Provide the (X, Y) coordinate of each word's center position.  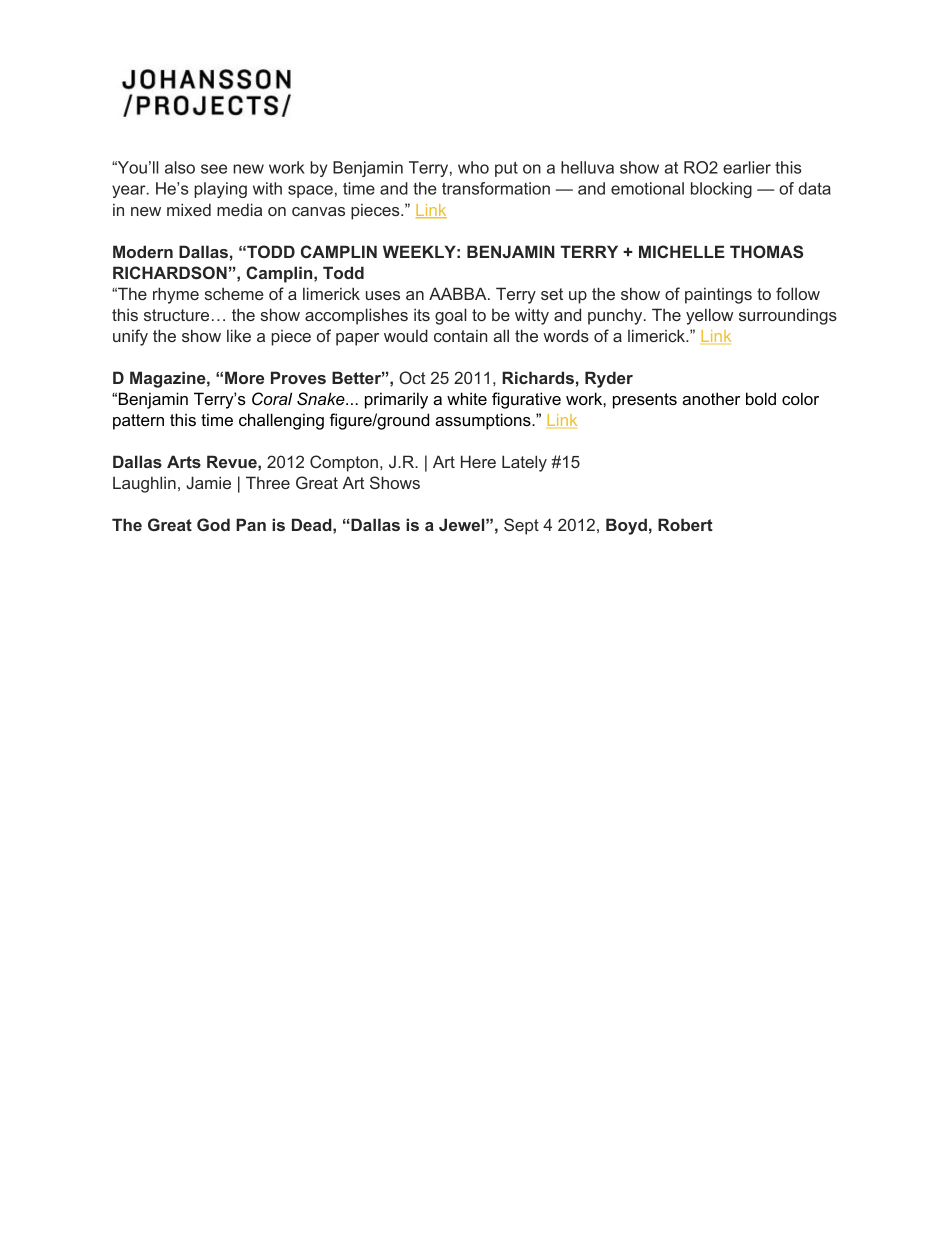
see (214, 169)
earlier (747, 167)
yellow (709, 316)
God (213, 524)
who (473, 167)
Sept (521, 526)
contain (460, 336)
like (239, 335)
